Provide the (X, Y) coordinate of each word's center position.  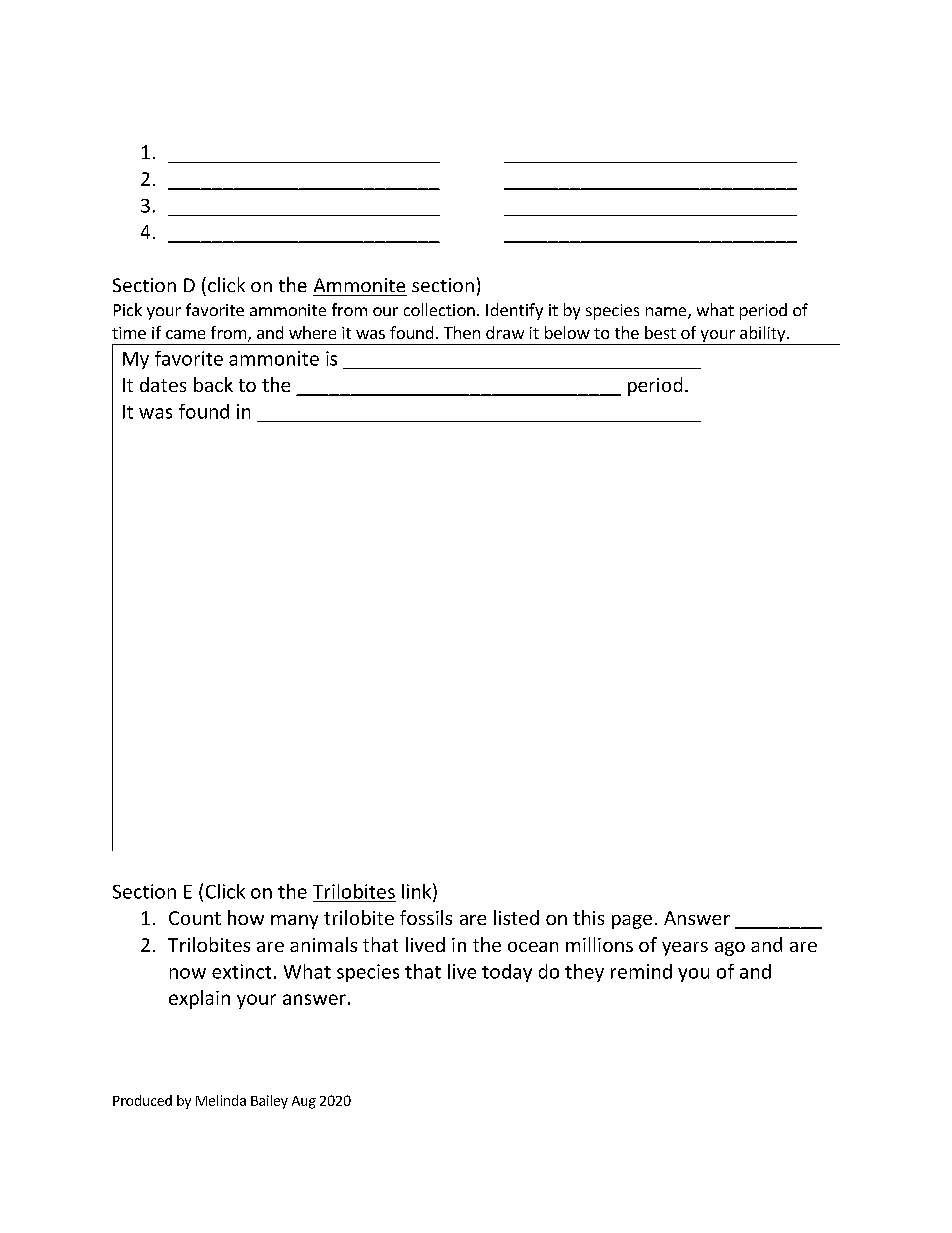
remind (641, 971)
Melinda (221, 1100)
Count (195, 918)
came (185, 334)
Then (462, 332)
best (660, 332)
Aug (304, 1102)
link (418, 892)
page (632, 922)
